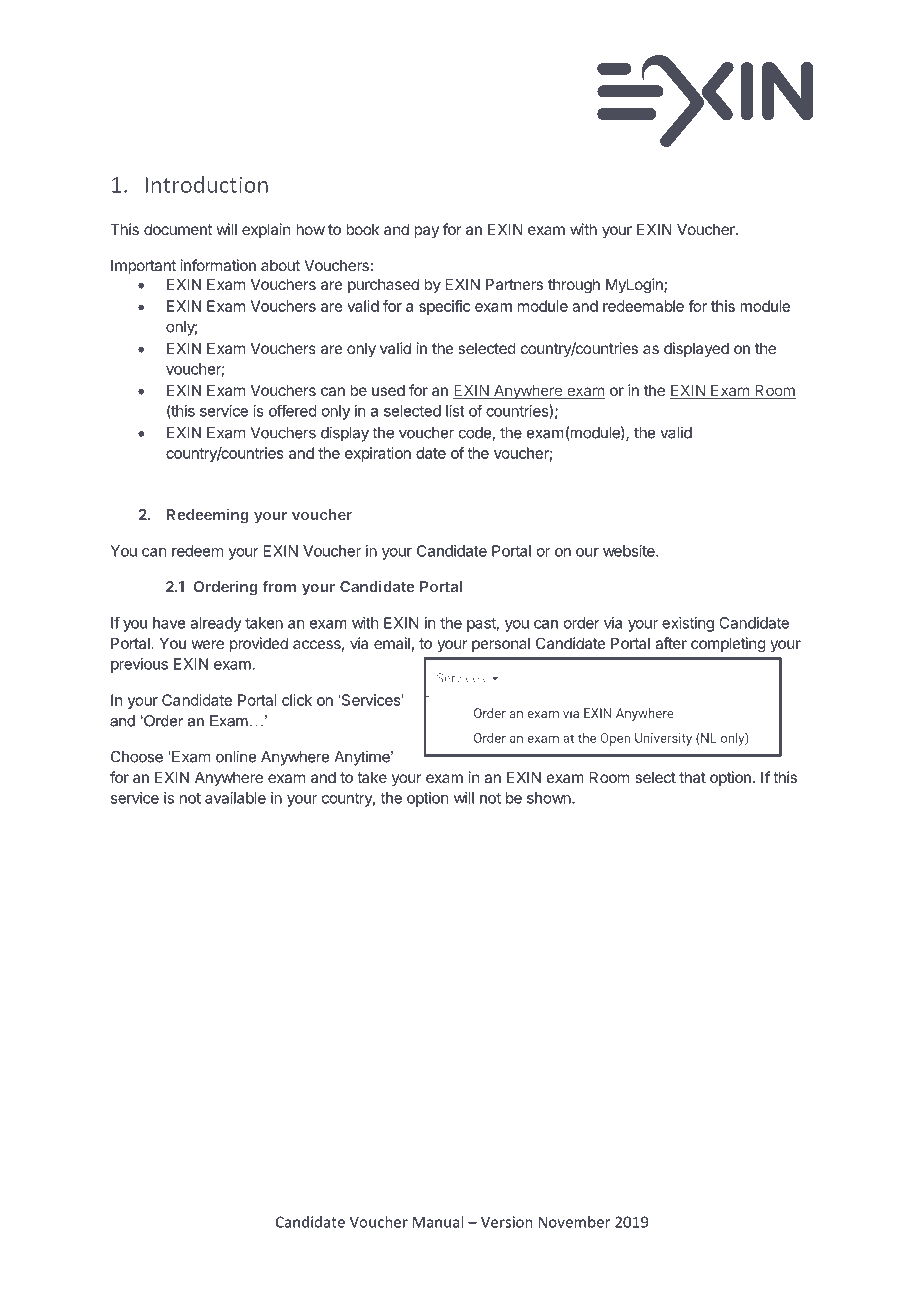 This image has width=924, height=1308. I want to click on available, so click(235, 798).
